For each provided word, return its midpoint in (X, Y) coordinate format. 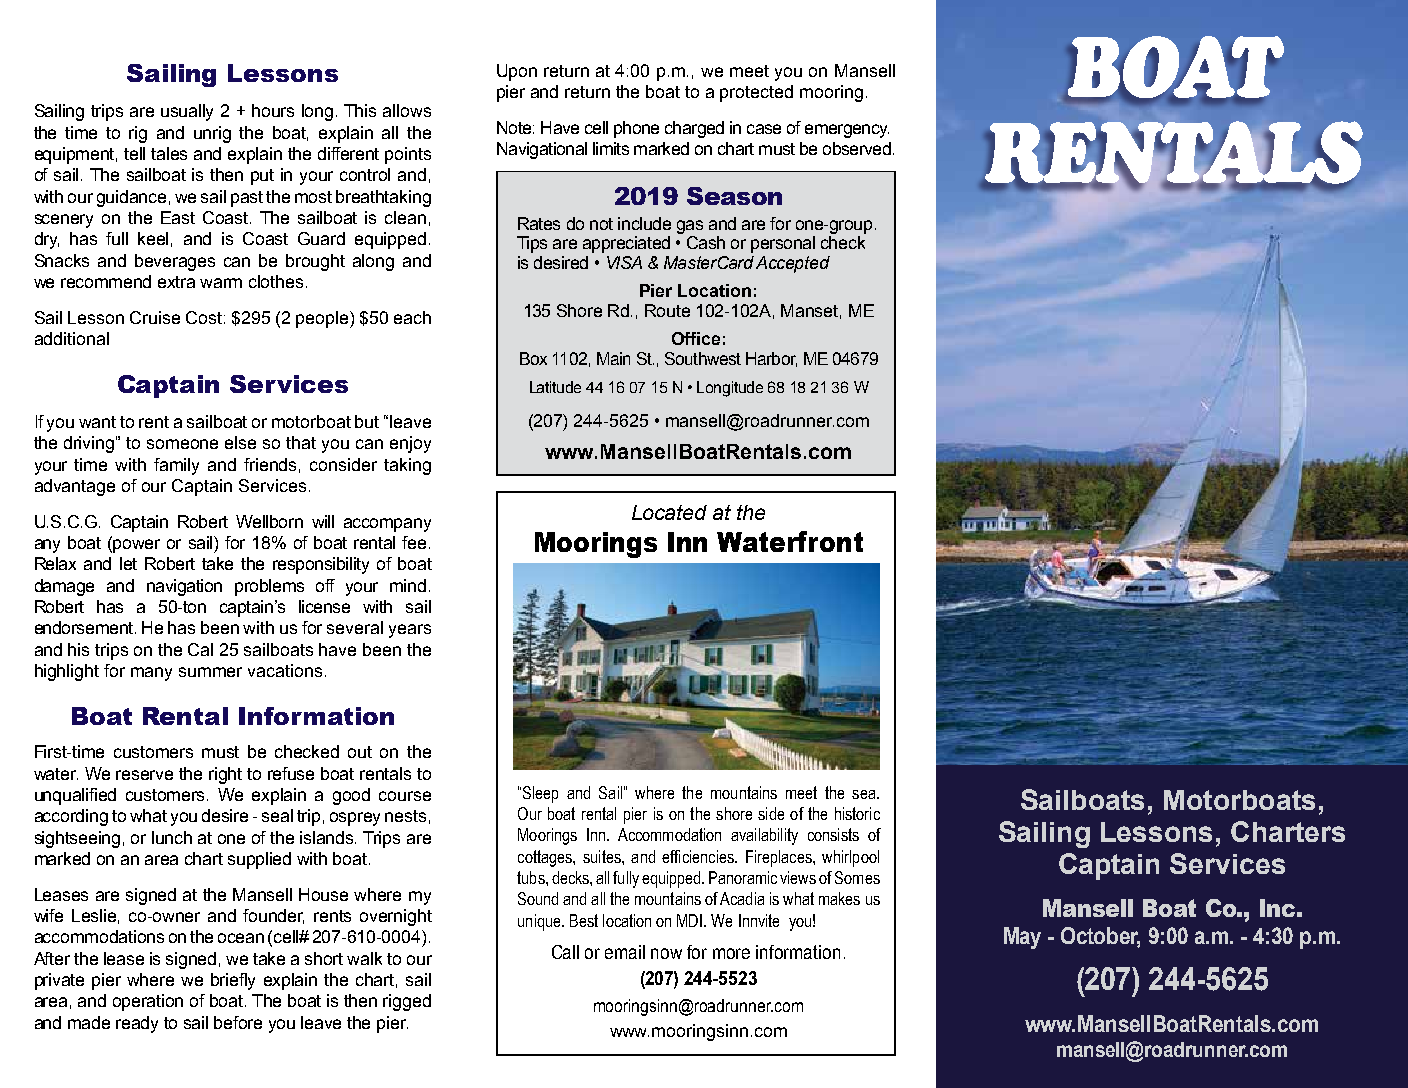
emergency (847, 131)
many (151, 674)
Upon (517, 72)
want (97, 422)
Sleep (539, 794)
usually (187, 112)
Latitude (555, 387)
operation (148, 1002)
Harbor (771, 359)
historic (857, 813)
